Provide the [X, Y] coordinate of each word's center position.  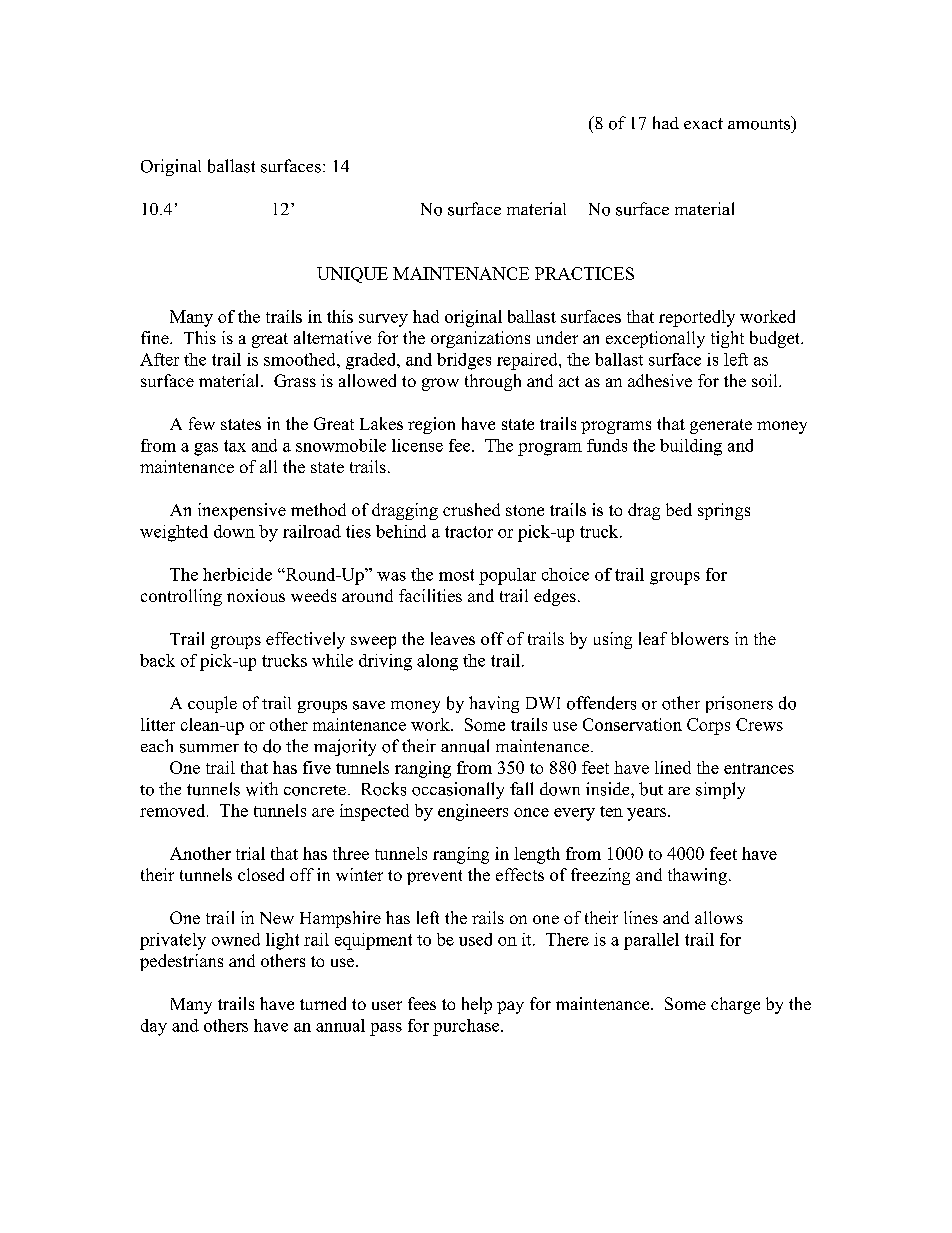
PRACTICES [584, 273]
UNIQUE [352, 275]
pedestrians [181, 962]
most [456, 575]
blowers [700, 638]
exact [703, 123]
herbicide [237, 574]
